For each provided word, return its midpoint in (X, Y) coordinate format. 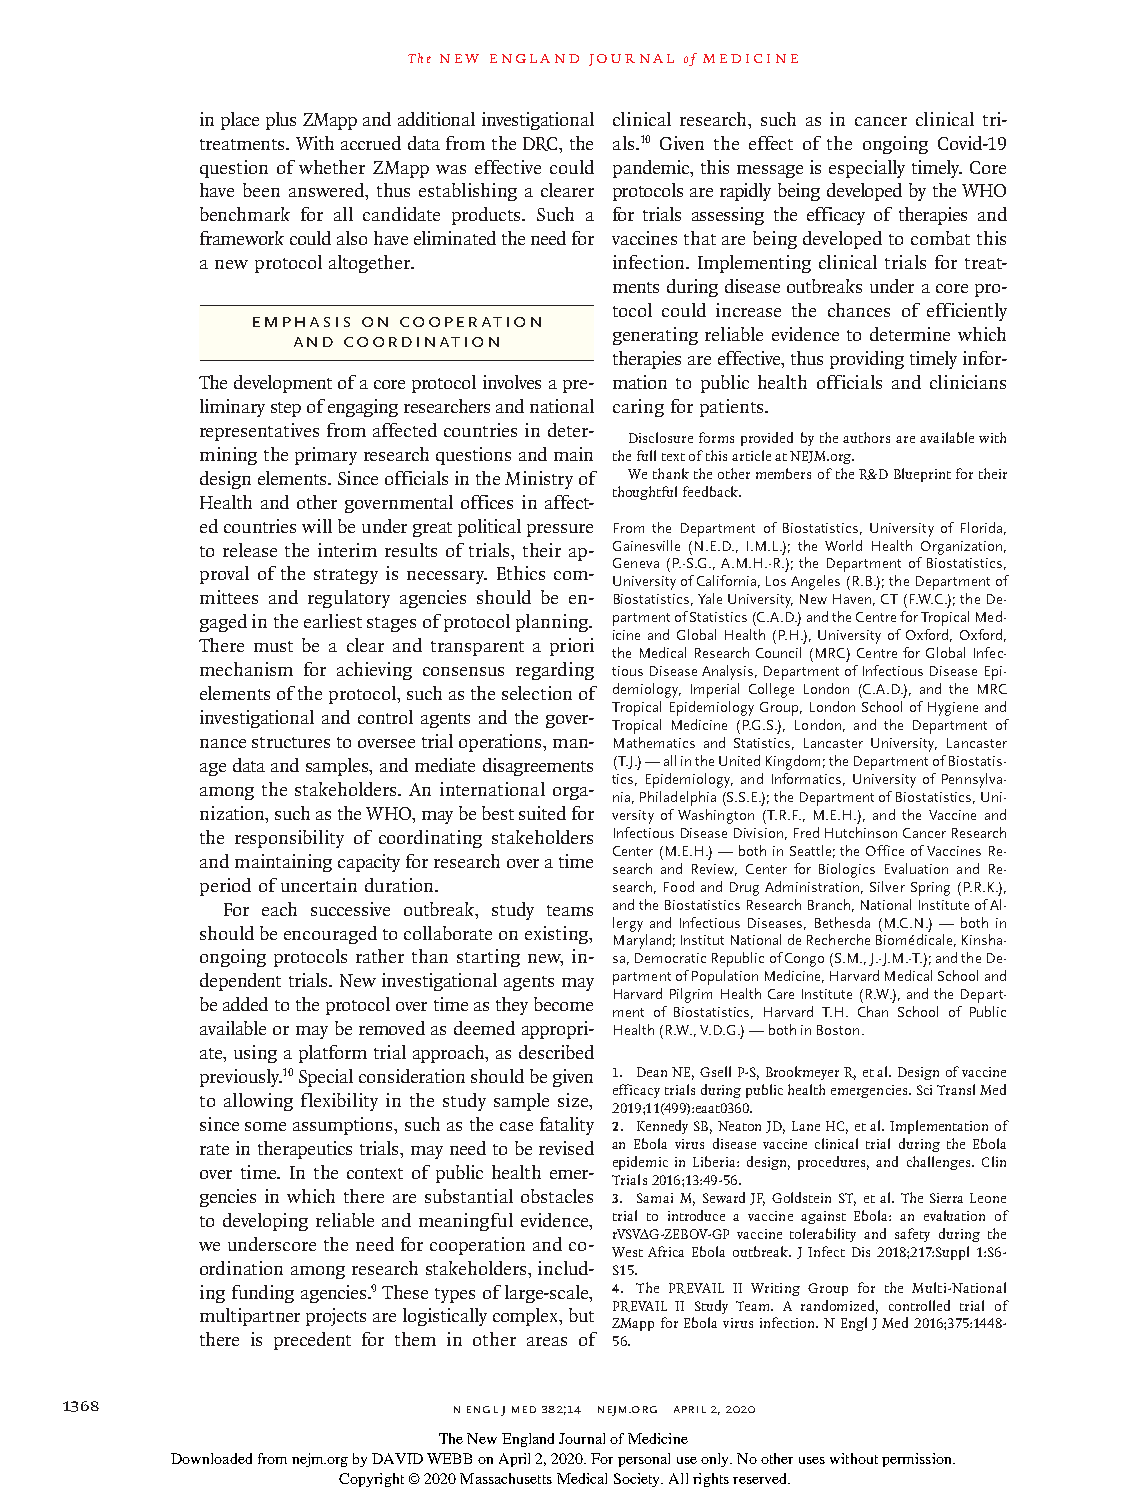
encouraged (330, 935)
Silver (887, 886)
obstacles (557, 1196)
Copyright (371, 1480)
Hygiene (953, 709)
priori (572, 647)
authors (866, 437)
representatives (259, 432)
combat (940, 238)
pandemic (652, 169)
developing (265, 1222)
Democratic (670, 958)
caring (638, 408)
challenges (940, 1163)
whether (332, 167)
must (273, 646)
